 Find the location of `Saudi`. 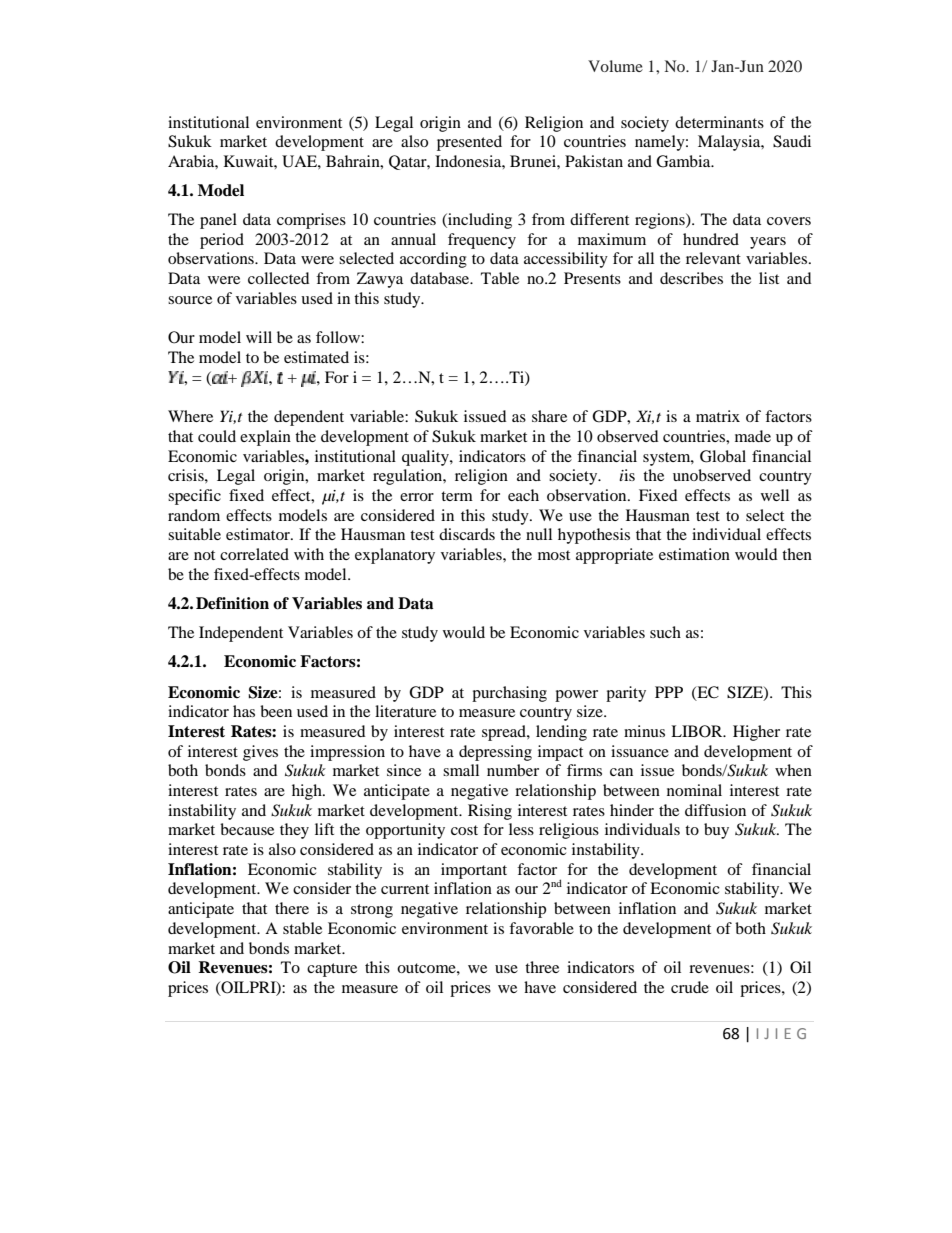

Saudi is located at coordinates (792, 141).
